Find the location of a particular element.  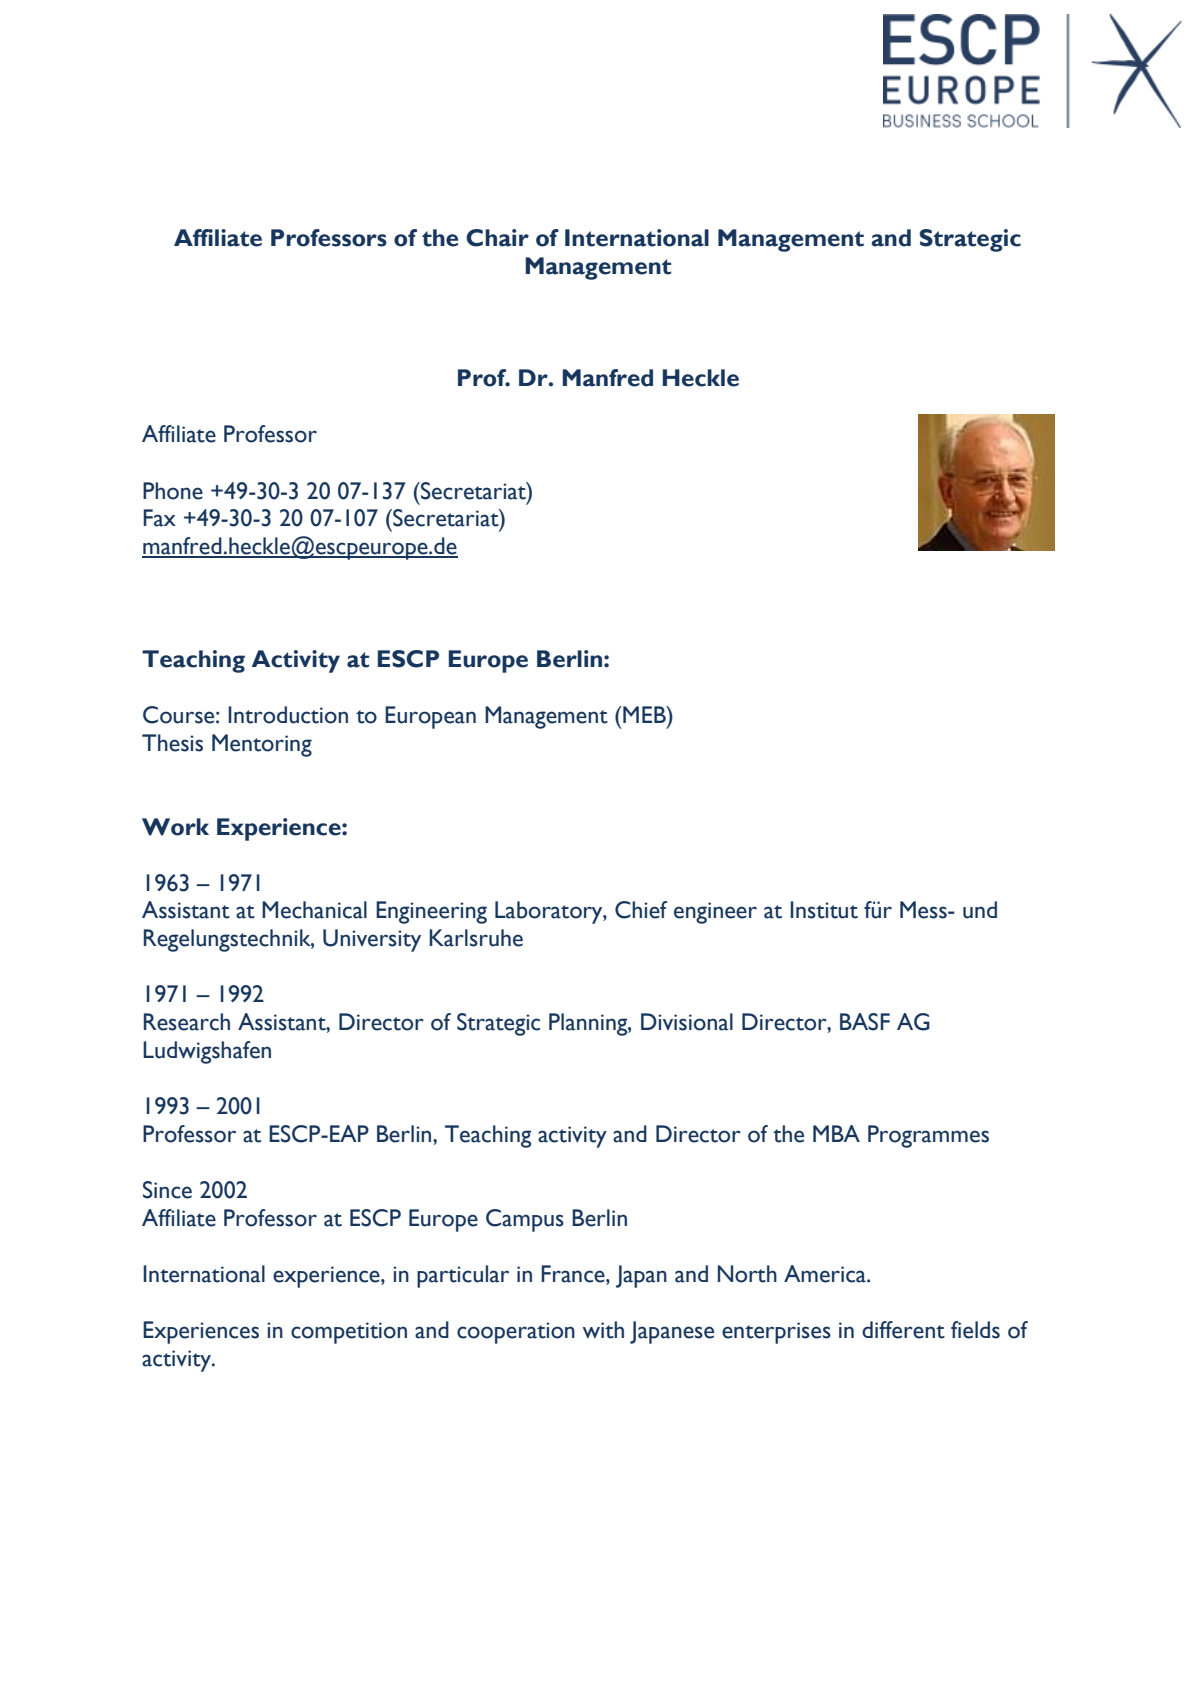

Institut is located at coordinates (824, 910).
